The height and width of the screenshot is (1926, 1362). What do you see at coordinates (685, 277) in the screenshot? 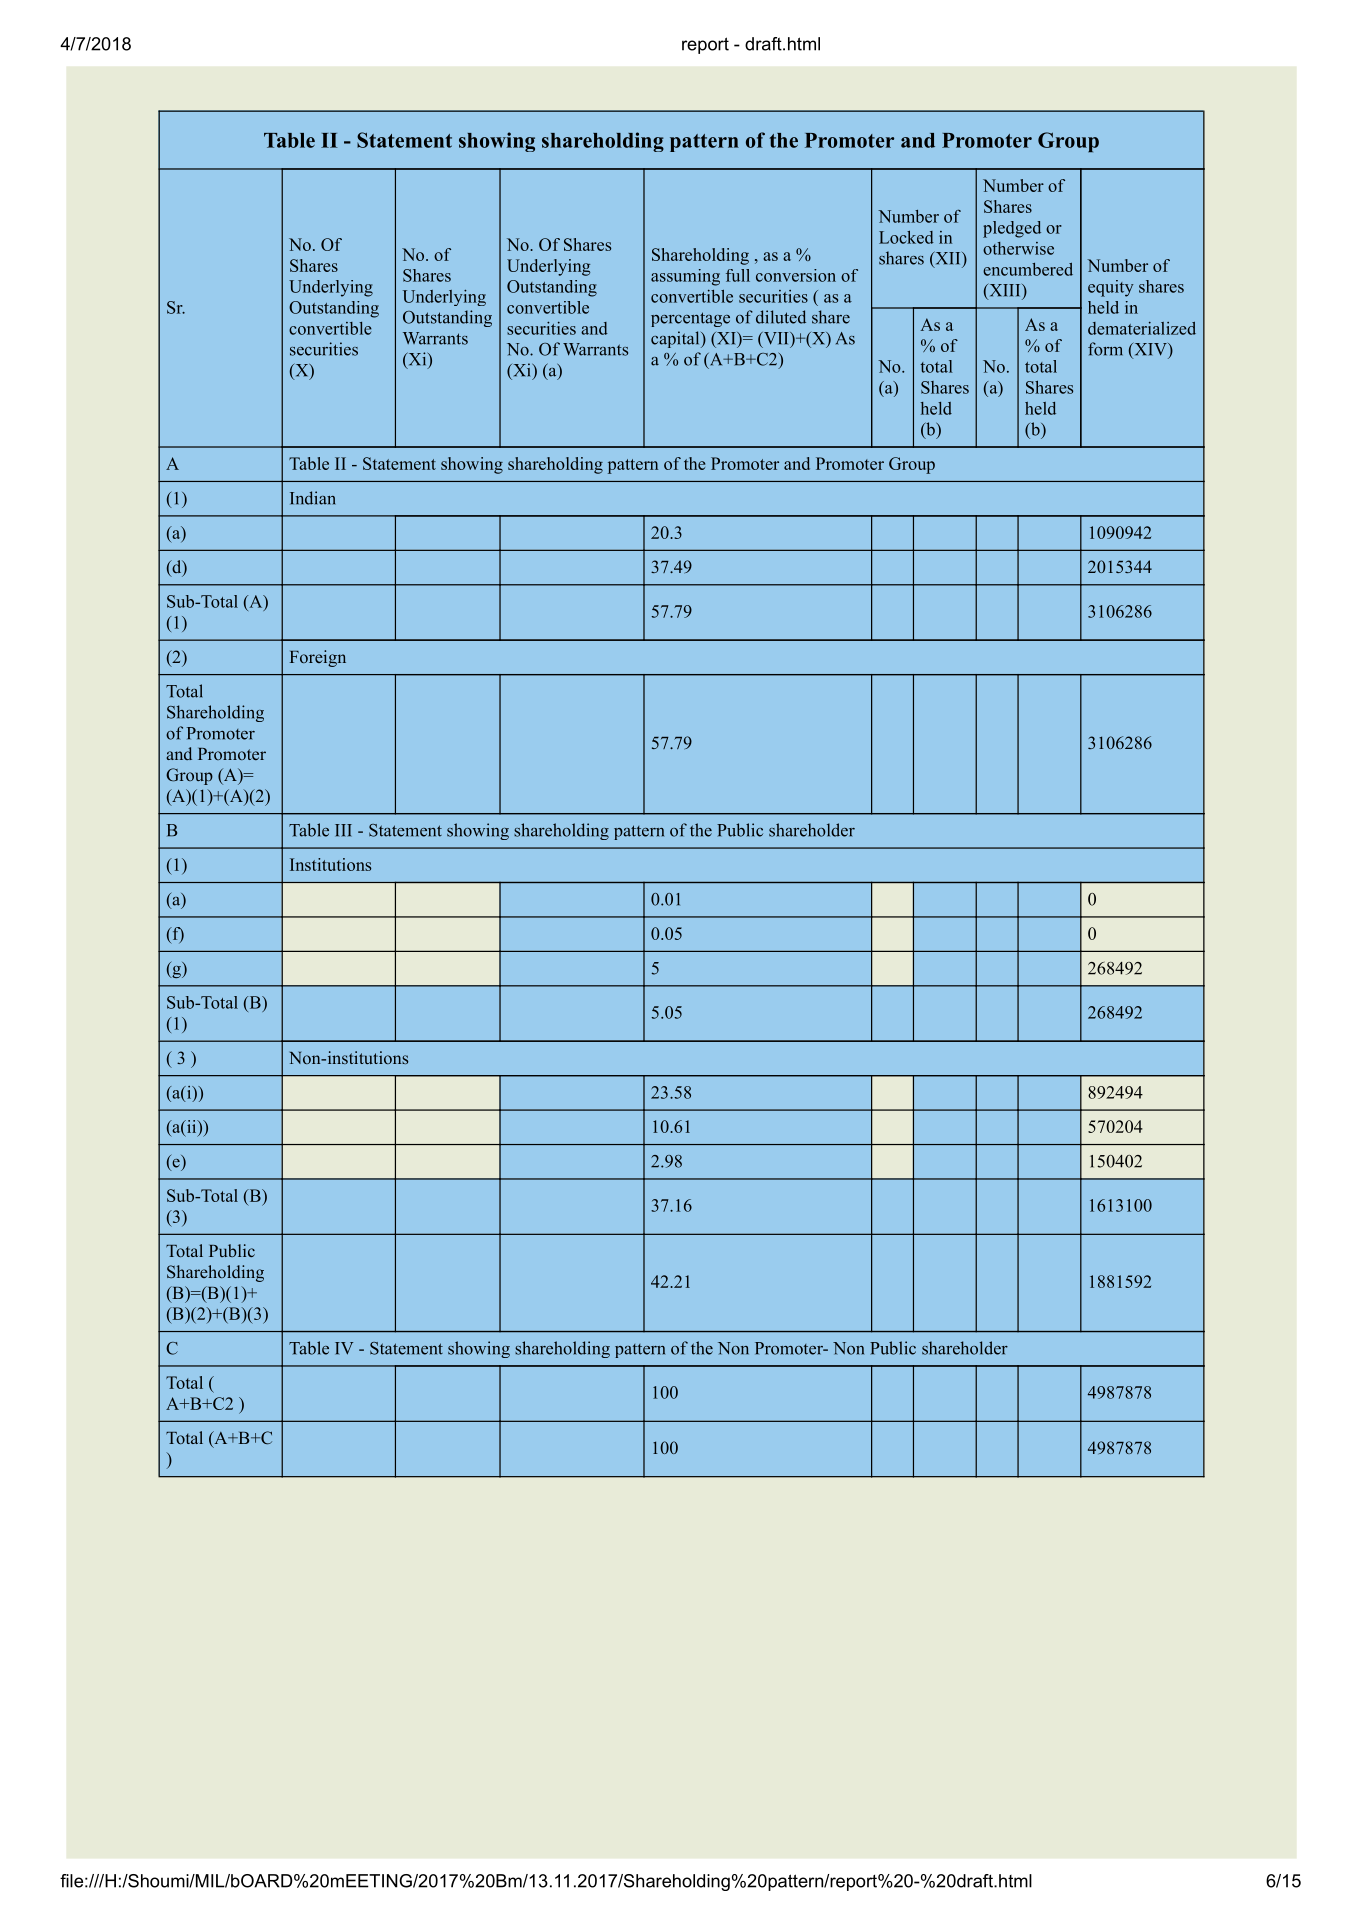
I see `assuming` at bounding box center [685, 277].
